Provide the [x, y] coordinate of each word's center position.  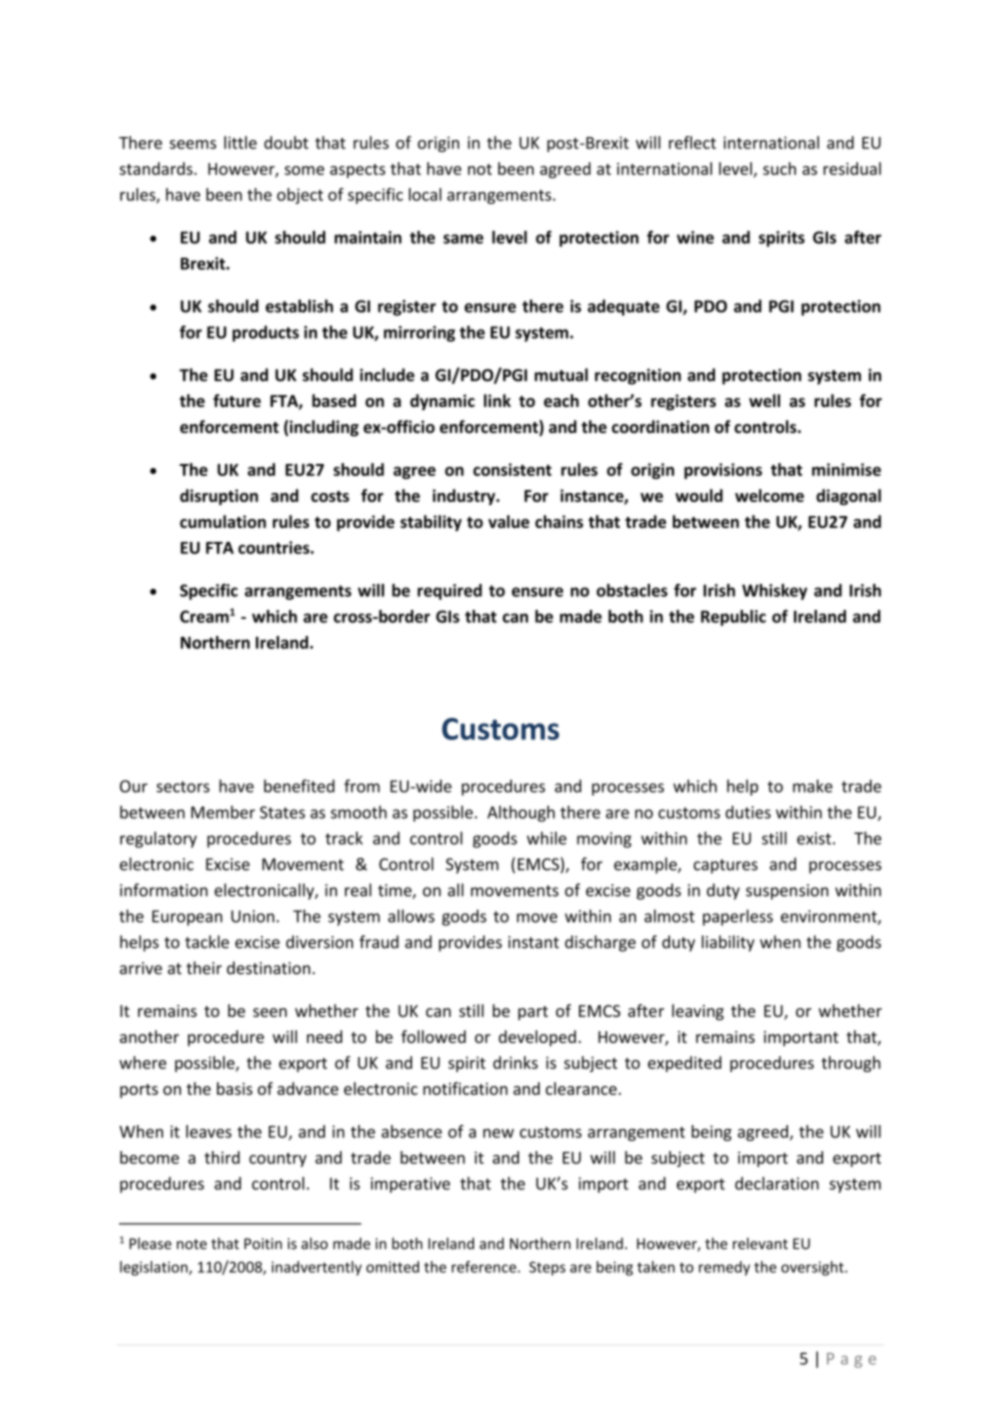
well [764, 400]
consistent [512, 469]
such [779, 168]
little [240, 142]
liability [728, 943]
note [192, 1244]
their [204, 968]
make [813, 786]
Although [521, 813]
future [237, 400]
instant [533, 942]
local [425, 194]
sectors [183, 787]
